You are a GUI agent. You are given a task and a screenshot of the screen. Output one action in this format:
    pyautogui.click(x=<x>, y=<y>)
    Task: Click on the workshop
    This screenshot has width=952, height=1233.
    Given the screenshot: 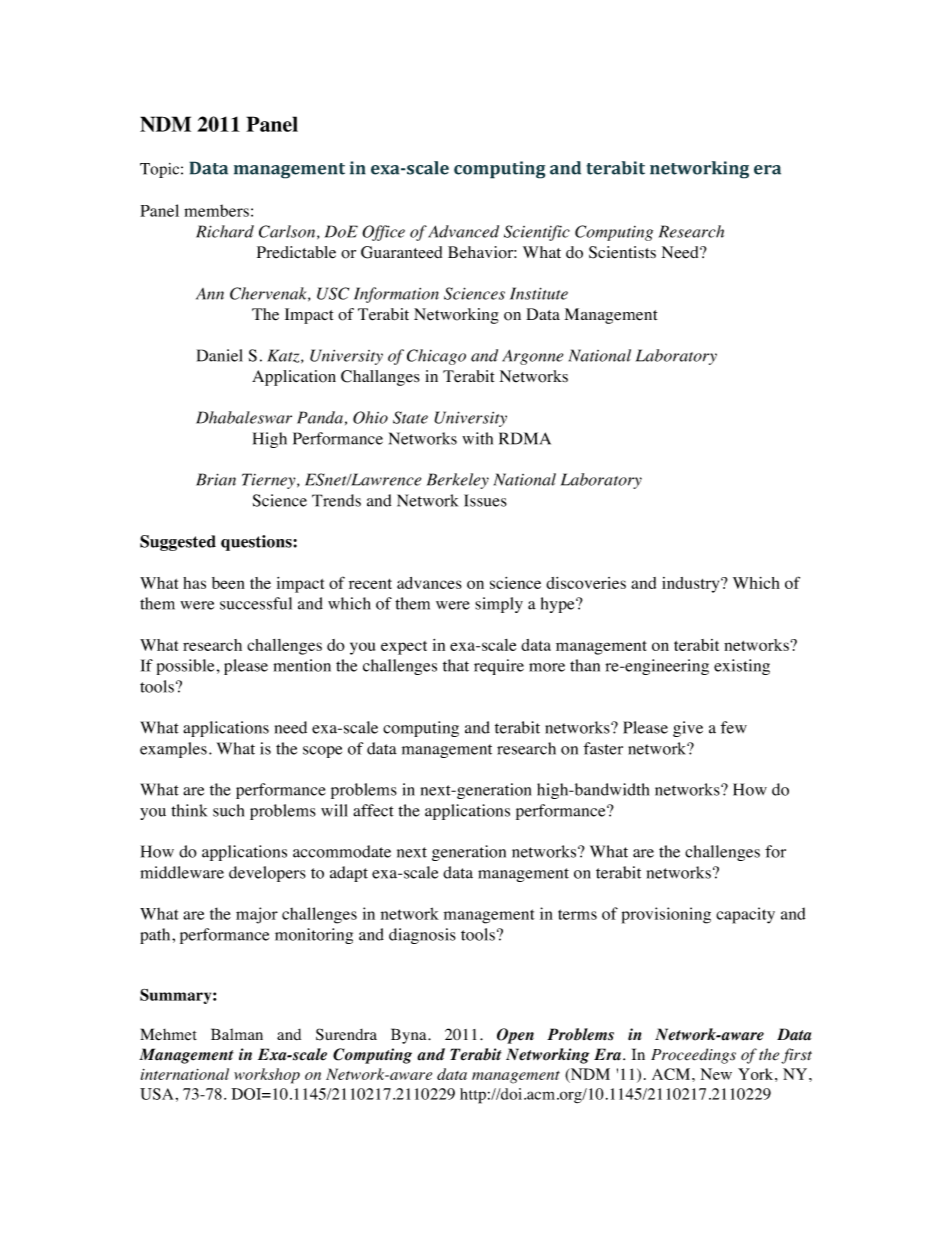 What is the action you would take?
    pyautogui.click(x=267, y=1076)
